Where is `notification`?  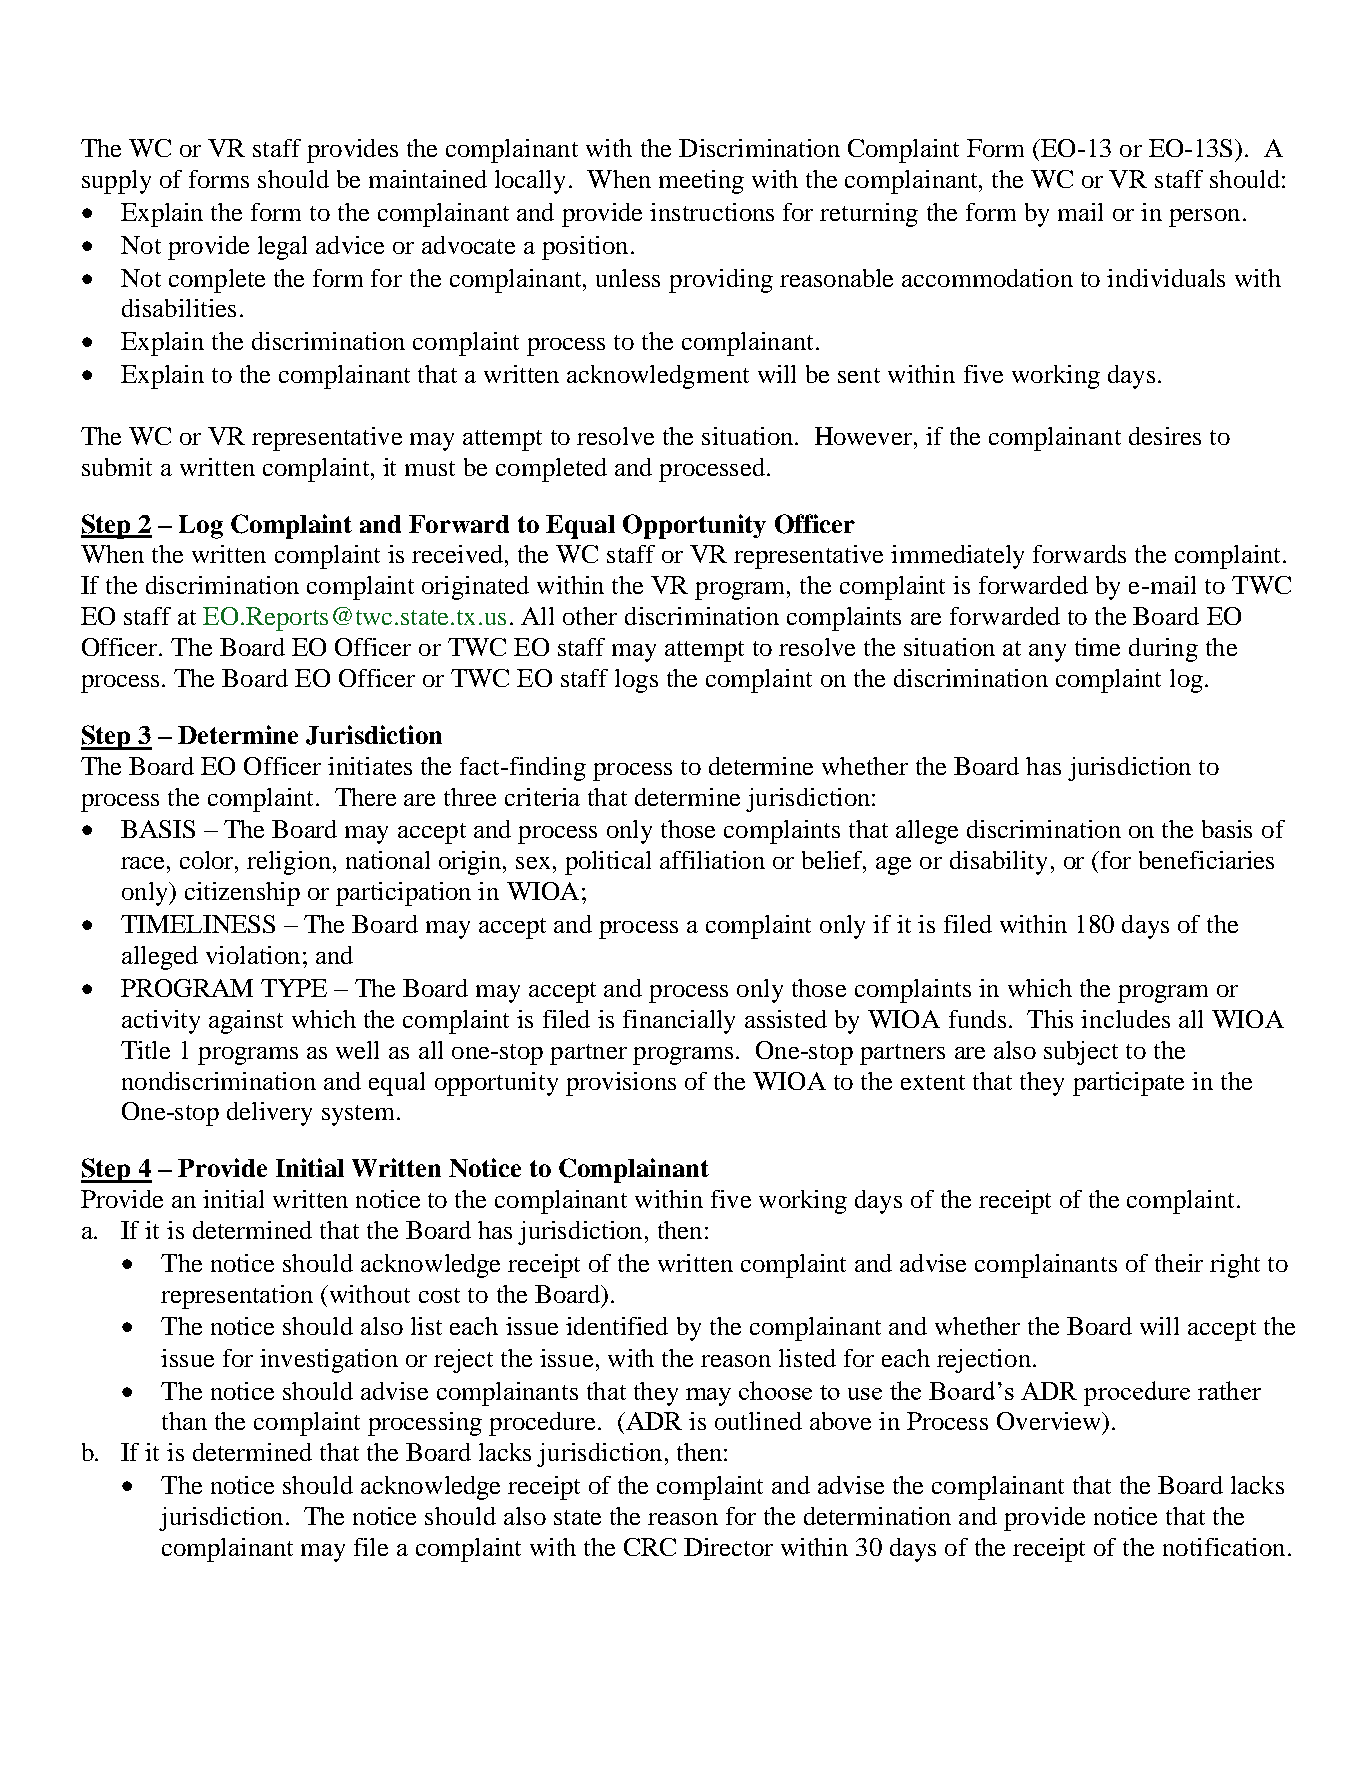
notification is located at coordinates (1224, 1547).
